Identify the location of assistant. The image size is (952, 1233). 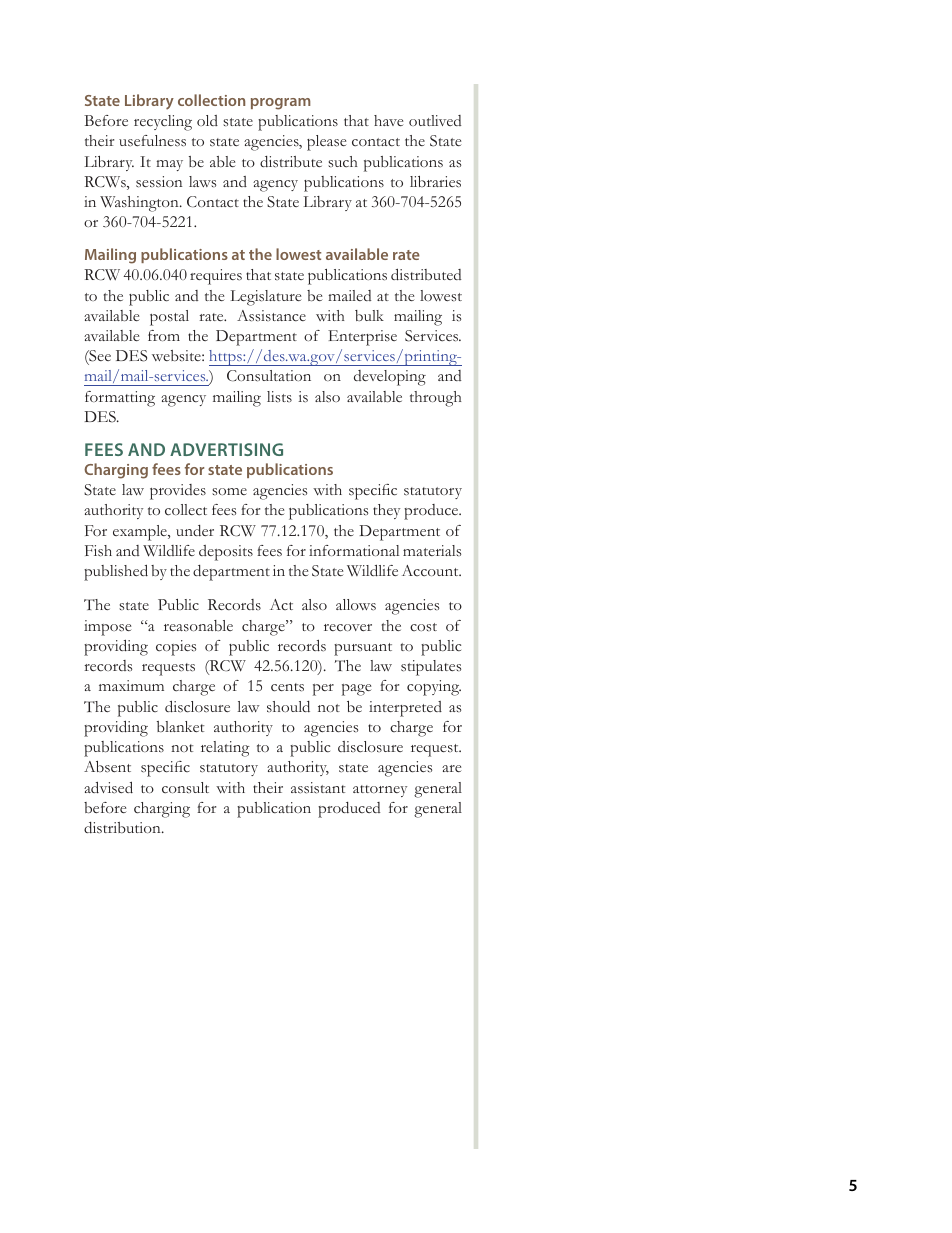
(318, 788).
